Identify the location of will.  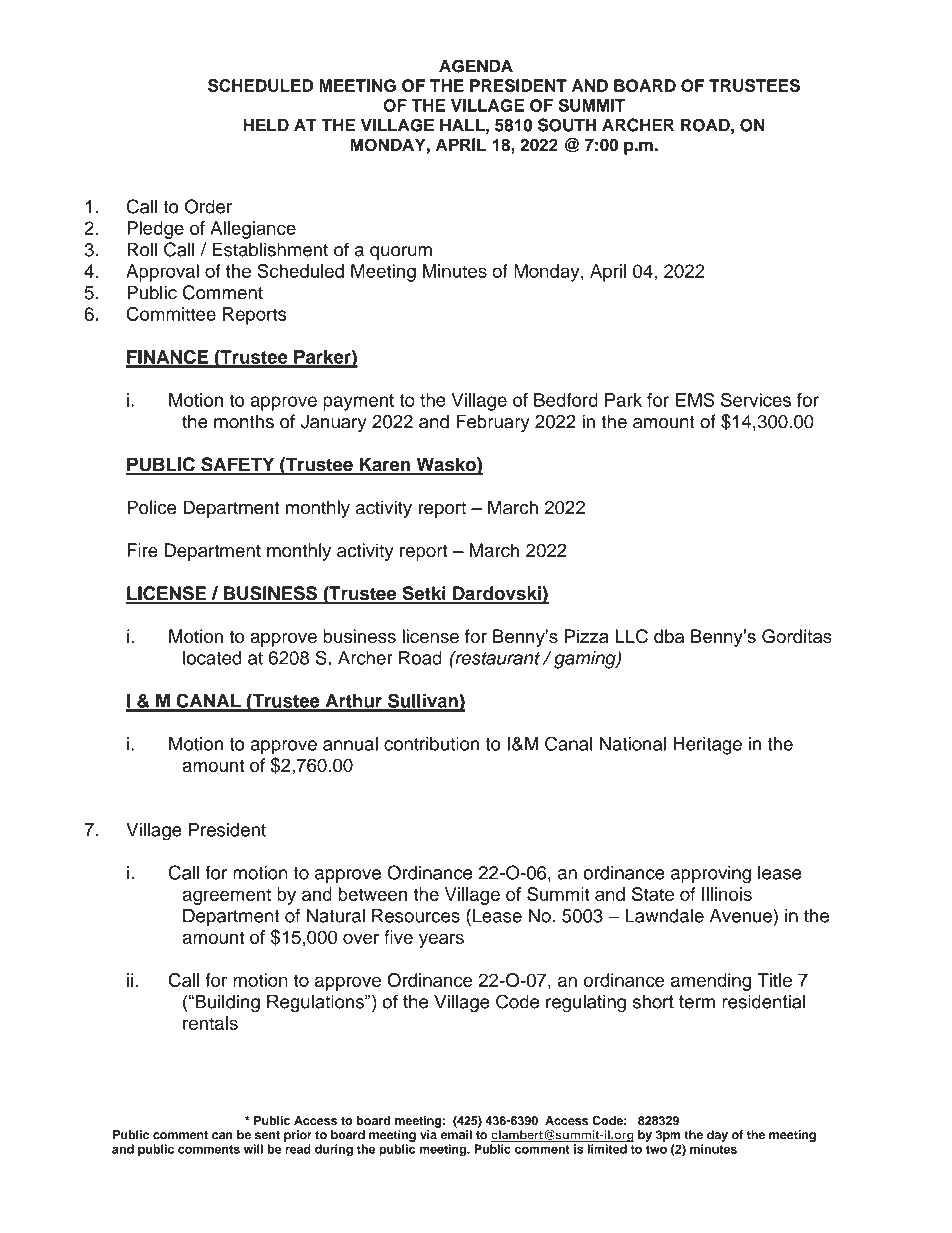
(253, 1149).
